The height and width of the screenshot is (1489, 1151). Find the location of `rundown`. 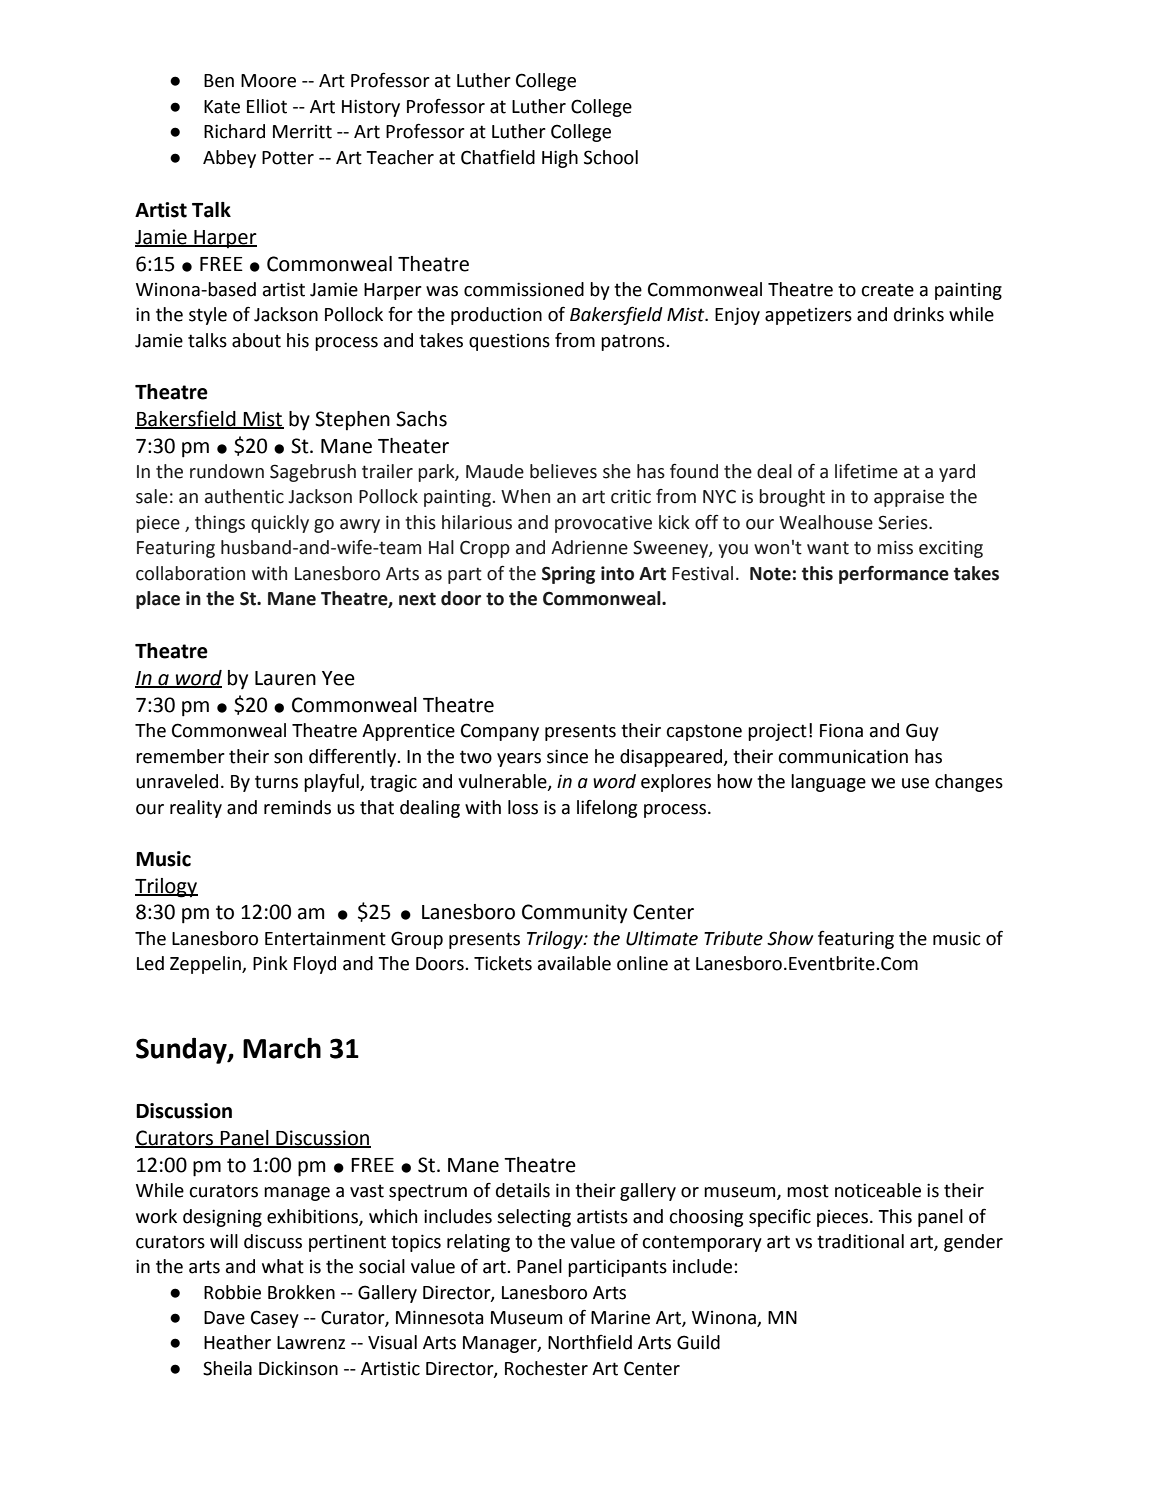

rundown is located at coordinates (227, 471).
